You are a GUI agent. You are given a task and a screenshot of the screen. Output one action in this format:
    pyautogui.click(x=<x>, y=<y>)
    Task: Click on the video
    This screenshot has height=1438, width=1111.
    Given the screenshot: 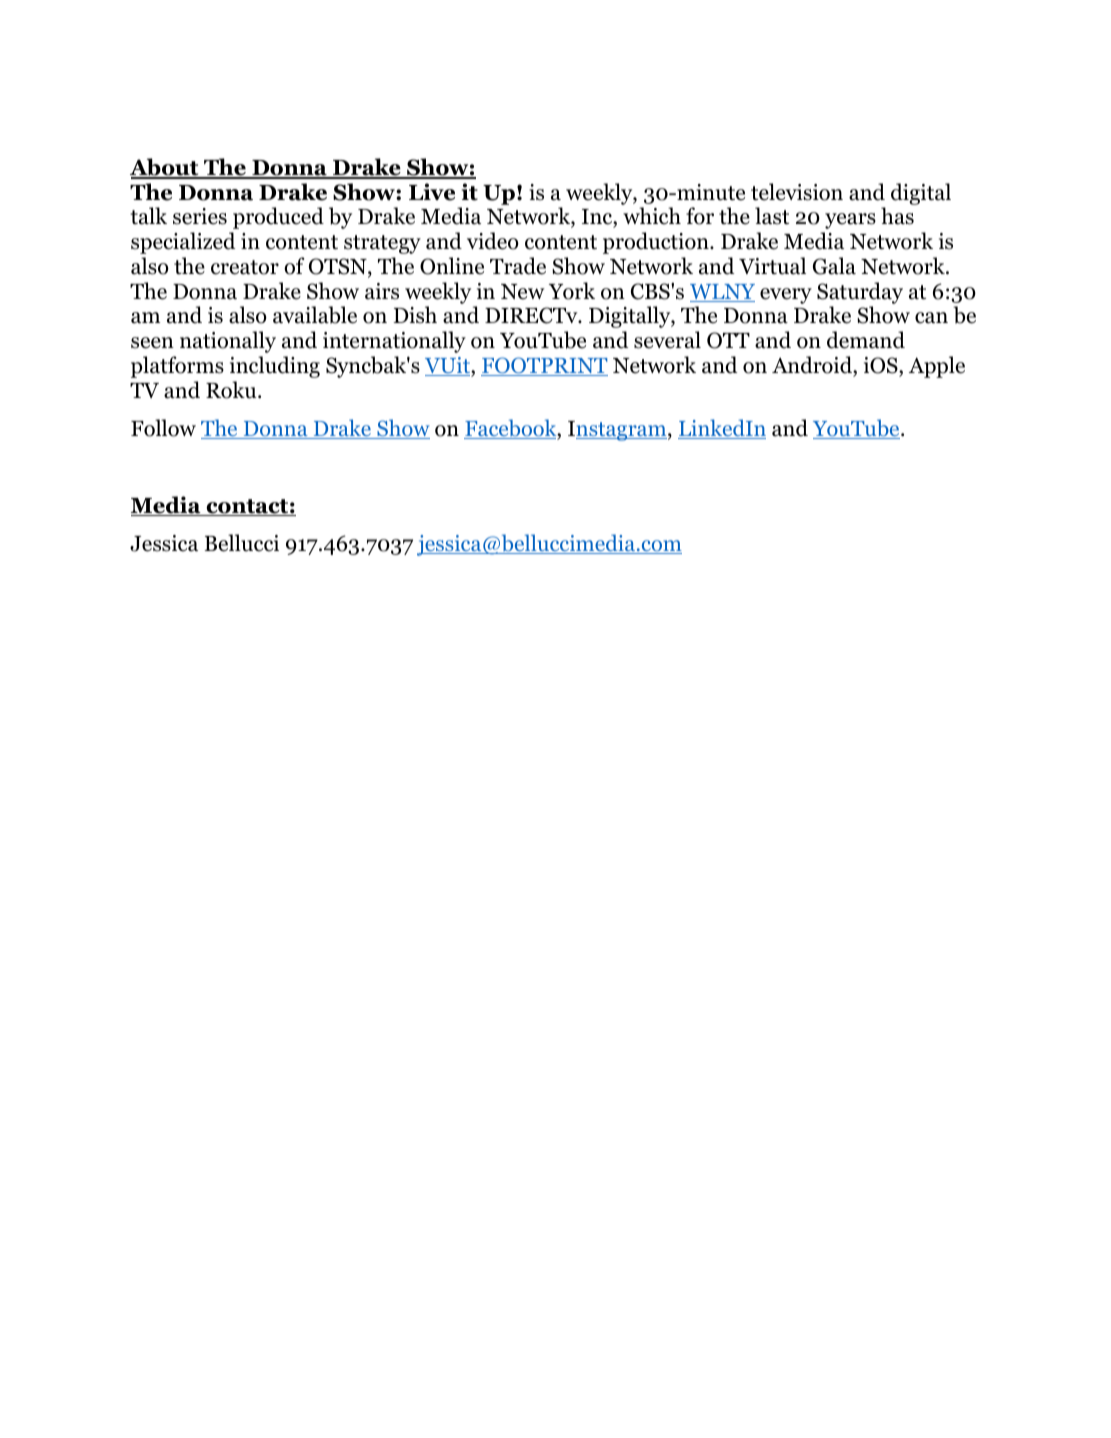 What is the action you would take?
    pyautogui.click(x=493, y=241)
